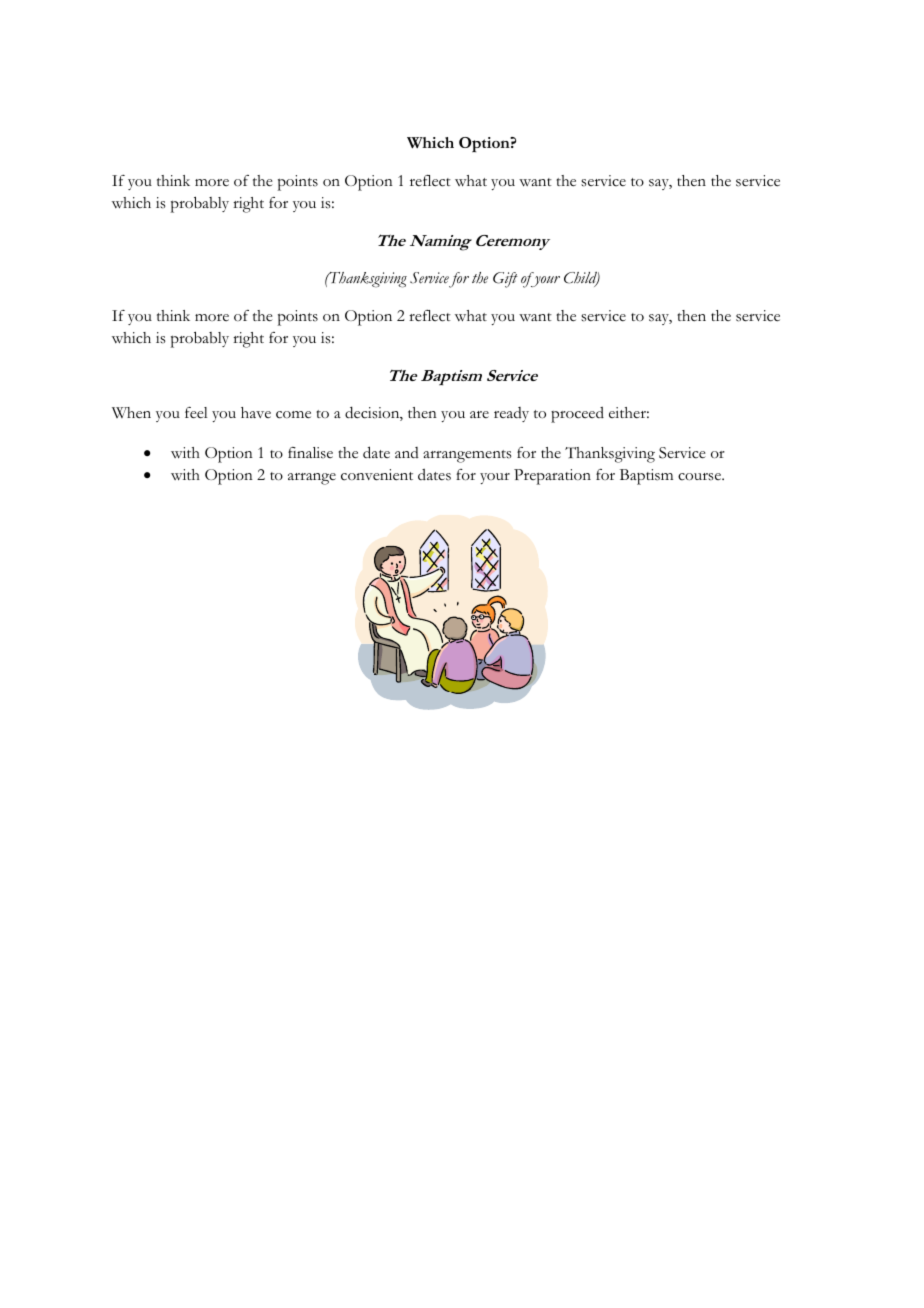 The image size is (924, 1308). Describe the element at coordinates (479, 414) in the document. I see `are` at that location.
